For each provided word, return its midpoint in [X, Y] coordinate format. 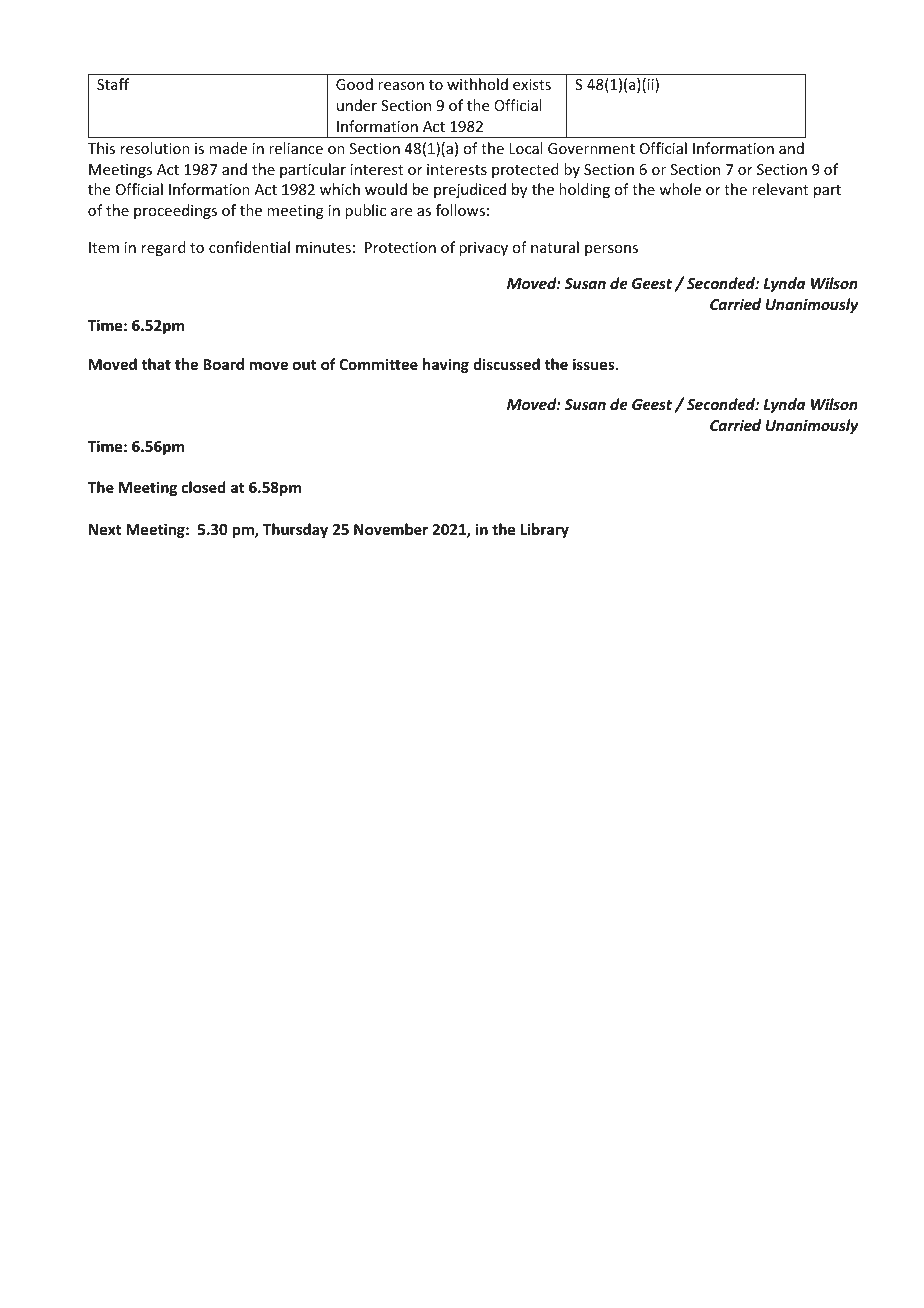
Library [545, 530]
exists [532, 84]
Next [105, 529]
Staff [113, 84]
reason [401, 86]
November [391, 529]
